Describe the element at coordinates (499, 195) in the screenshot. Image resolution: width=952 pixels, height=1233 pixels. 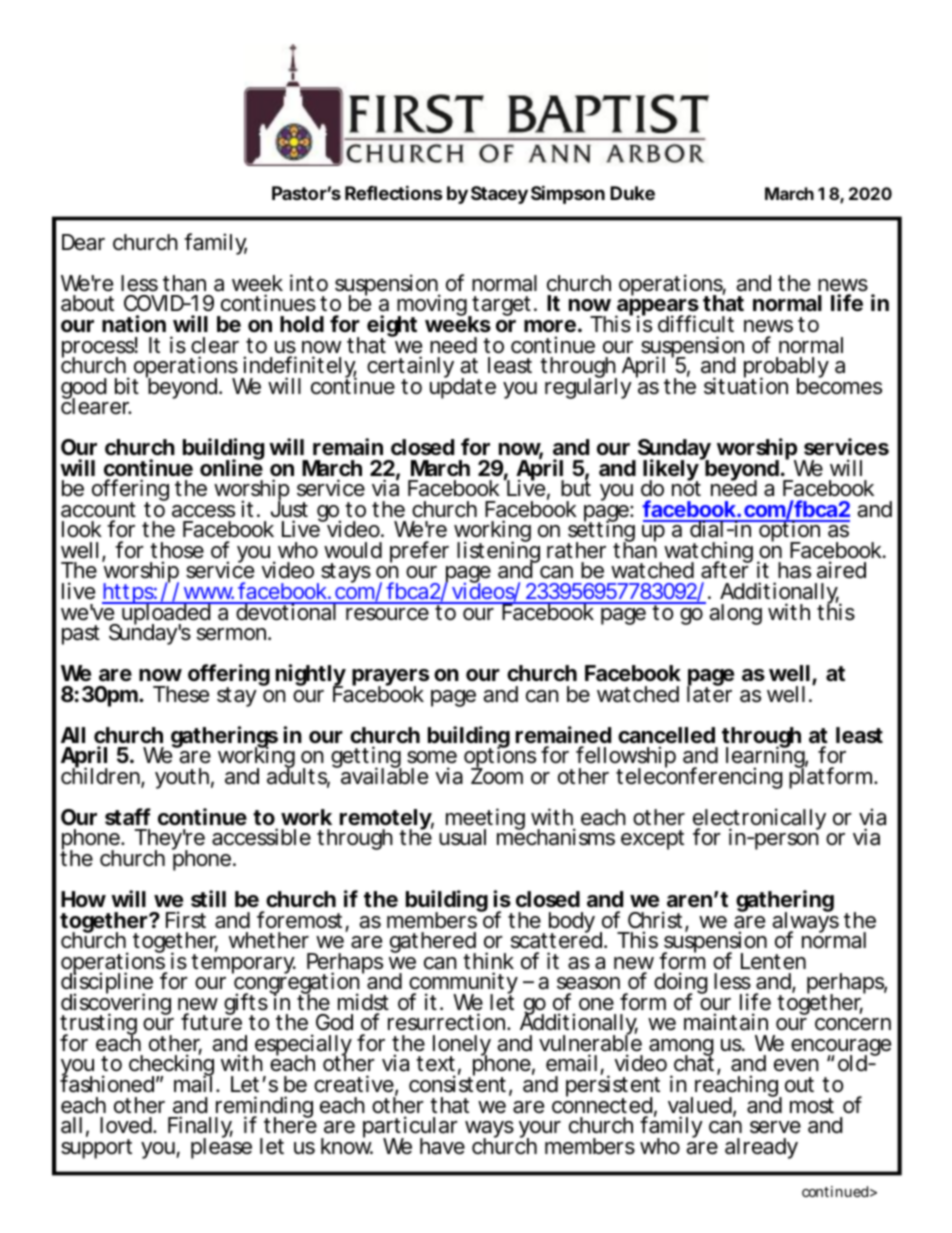
I see `Stacey` at that location.
